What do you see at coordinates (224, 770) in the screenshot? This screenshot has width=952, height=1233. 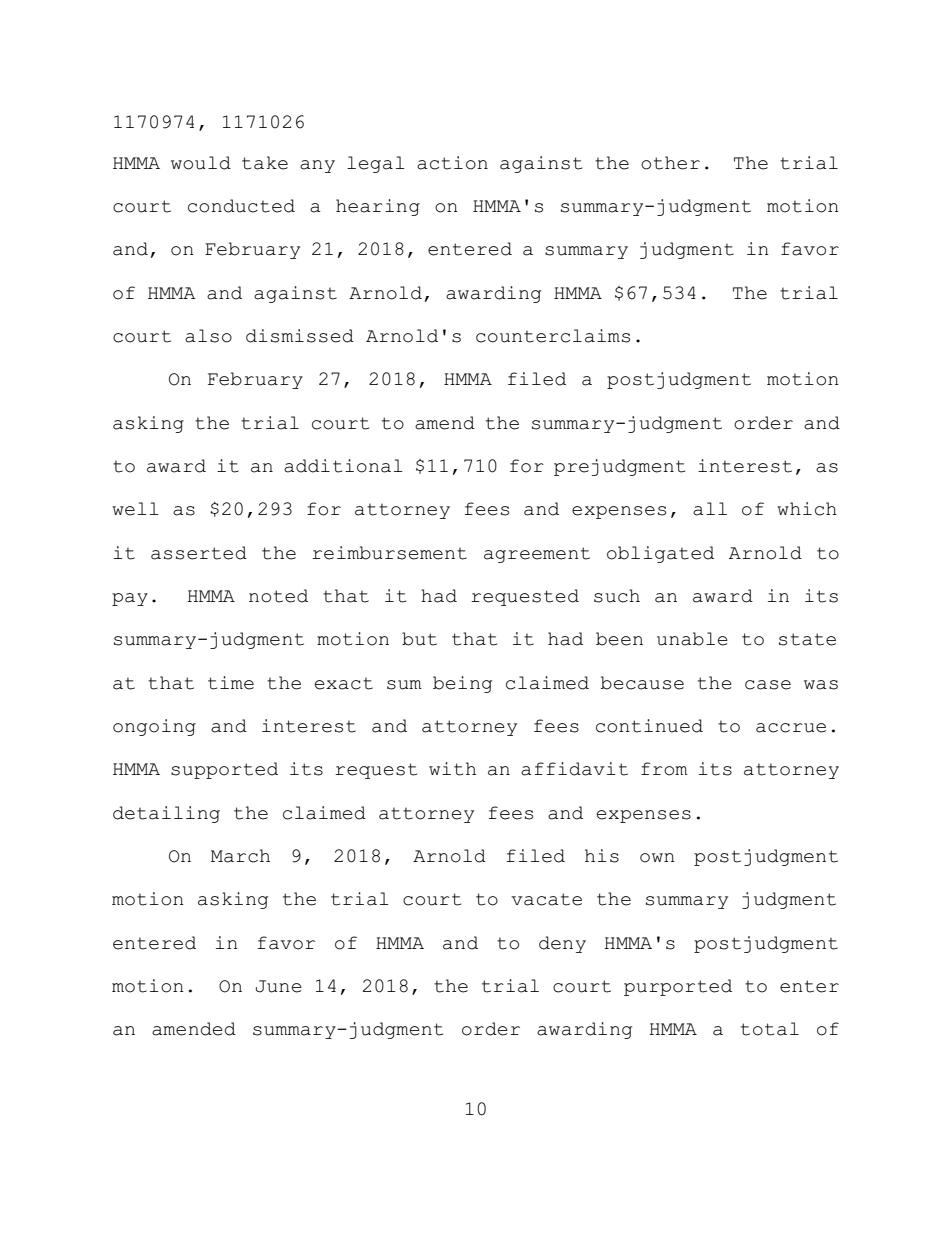 I see `supported` at bounding box center [224, 770].
